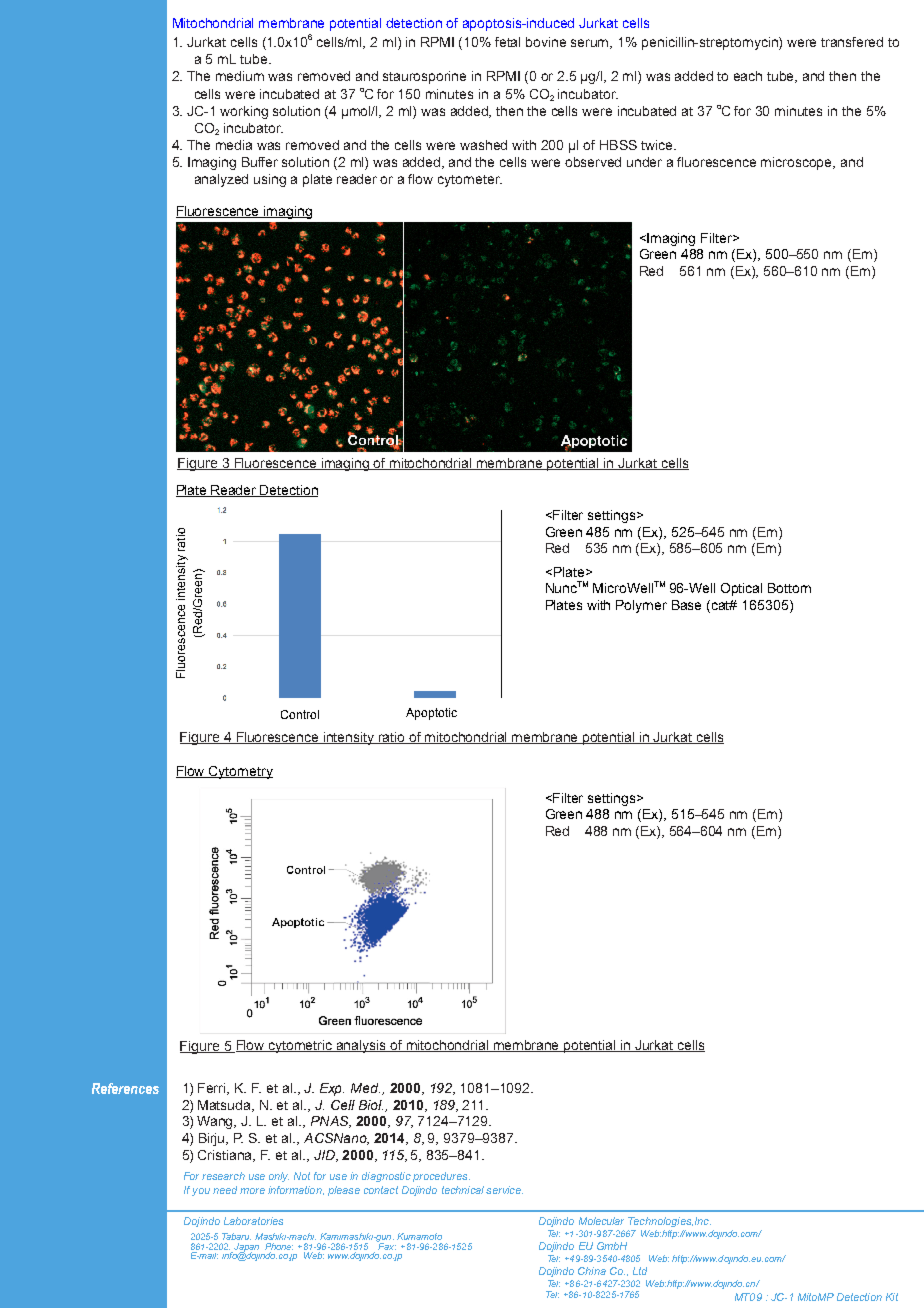 The height and width of the document is (1308, 924). I want to click on Bottom, so click(789, 588).
